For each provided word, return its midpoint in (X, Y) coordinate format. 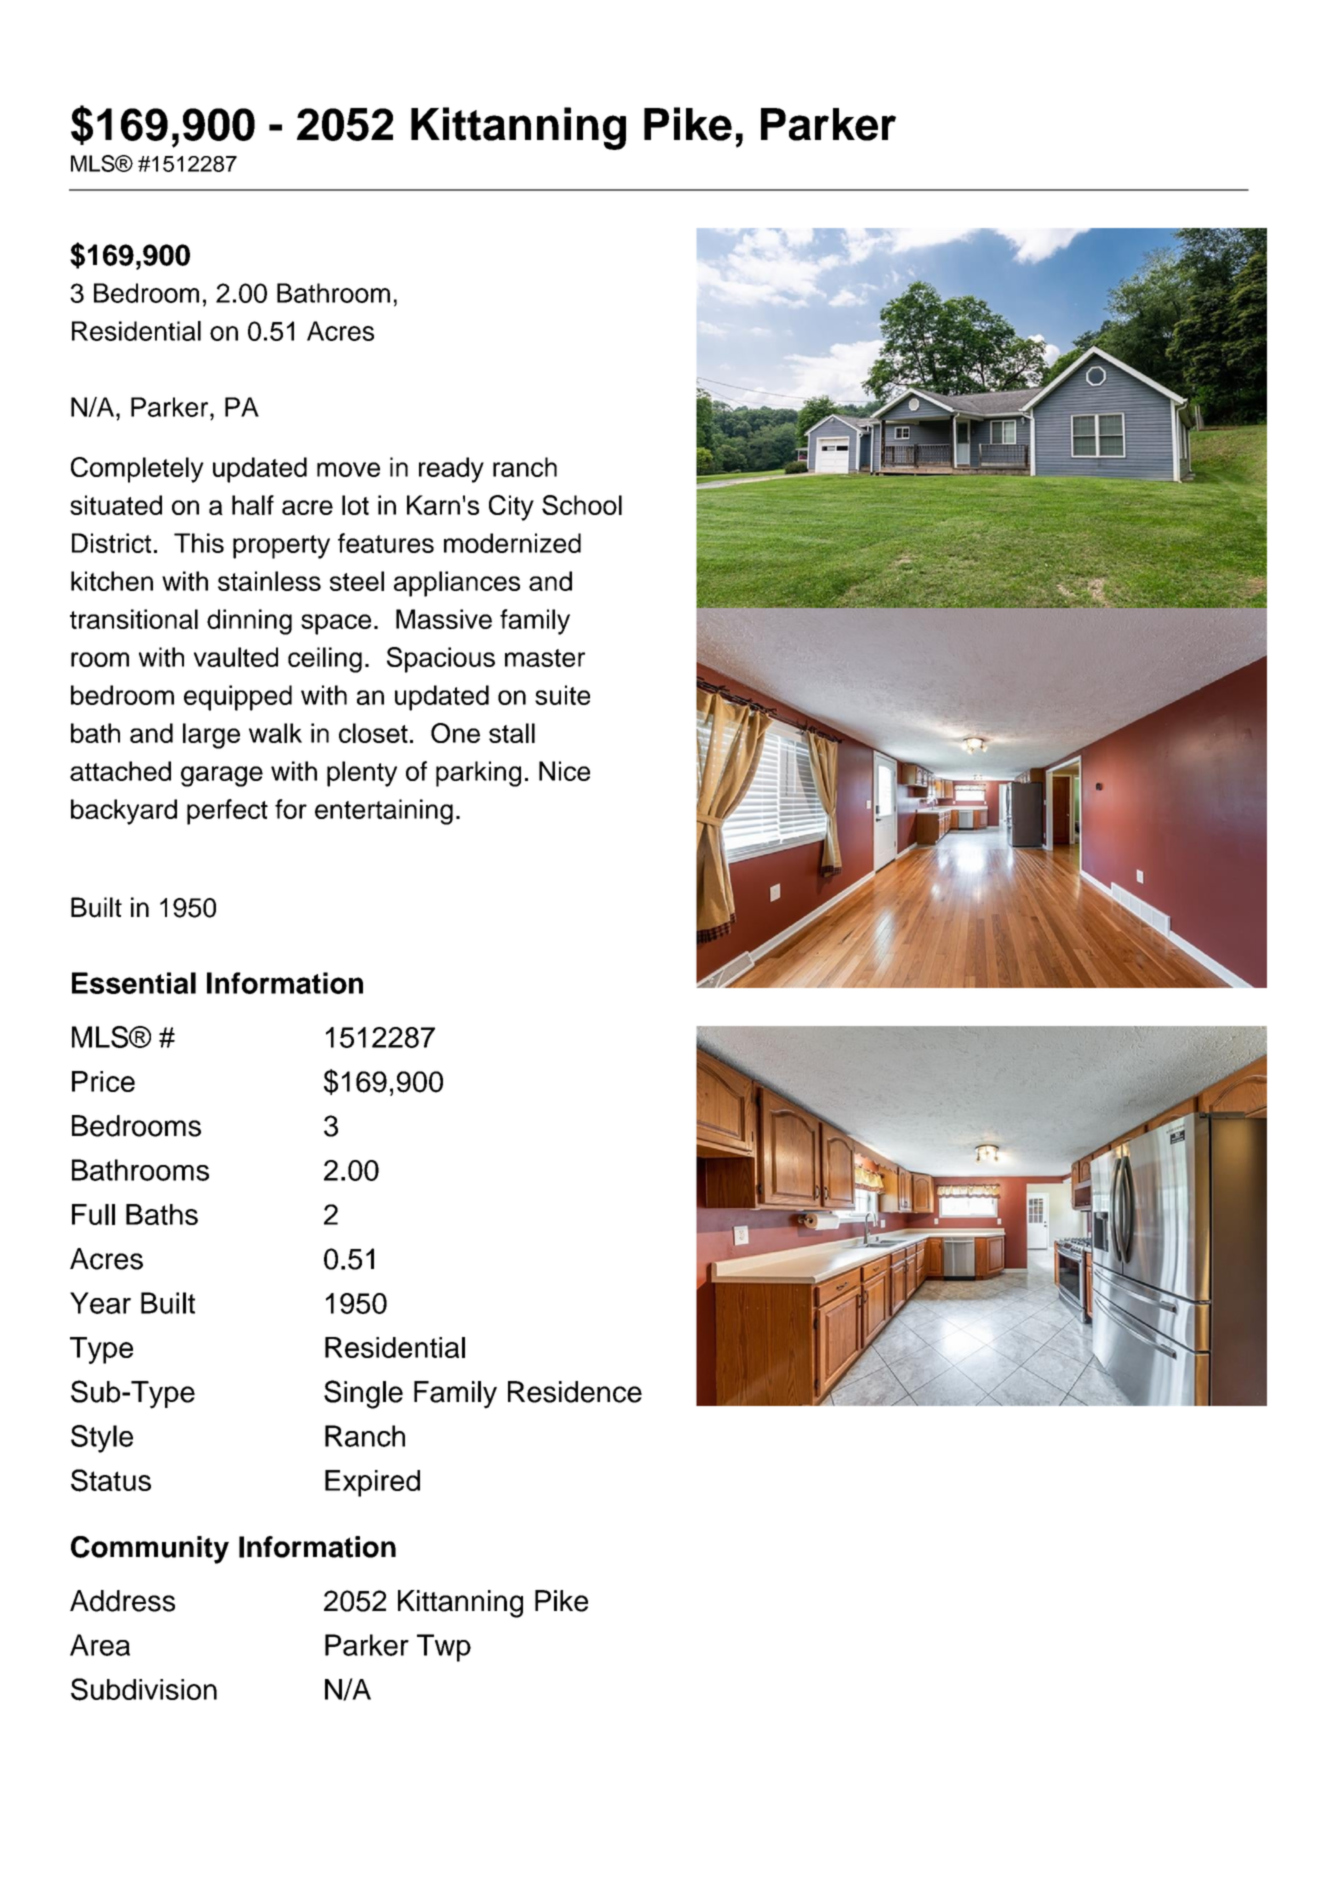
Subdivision (144, 1689)
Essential (134, 983)
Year (100, 1303)
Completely (137, 470)
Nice (564, 771)
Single (363, 1394)
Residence (575, 1392)
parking (478, 774)
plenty (362, 774)
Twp (444, 1648)
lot (355, 505)
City (511, 508)
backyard (124, 812)
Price (103, 1081)
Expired (372, 1483)
